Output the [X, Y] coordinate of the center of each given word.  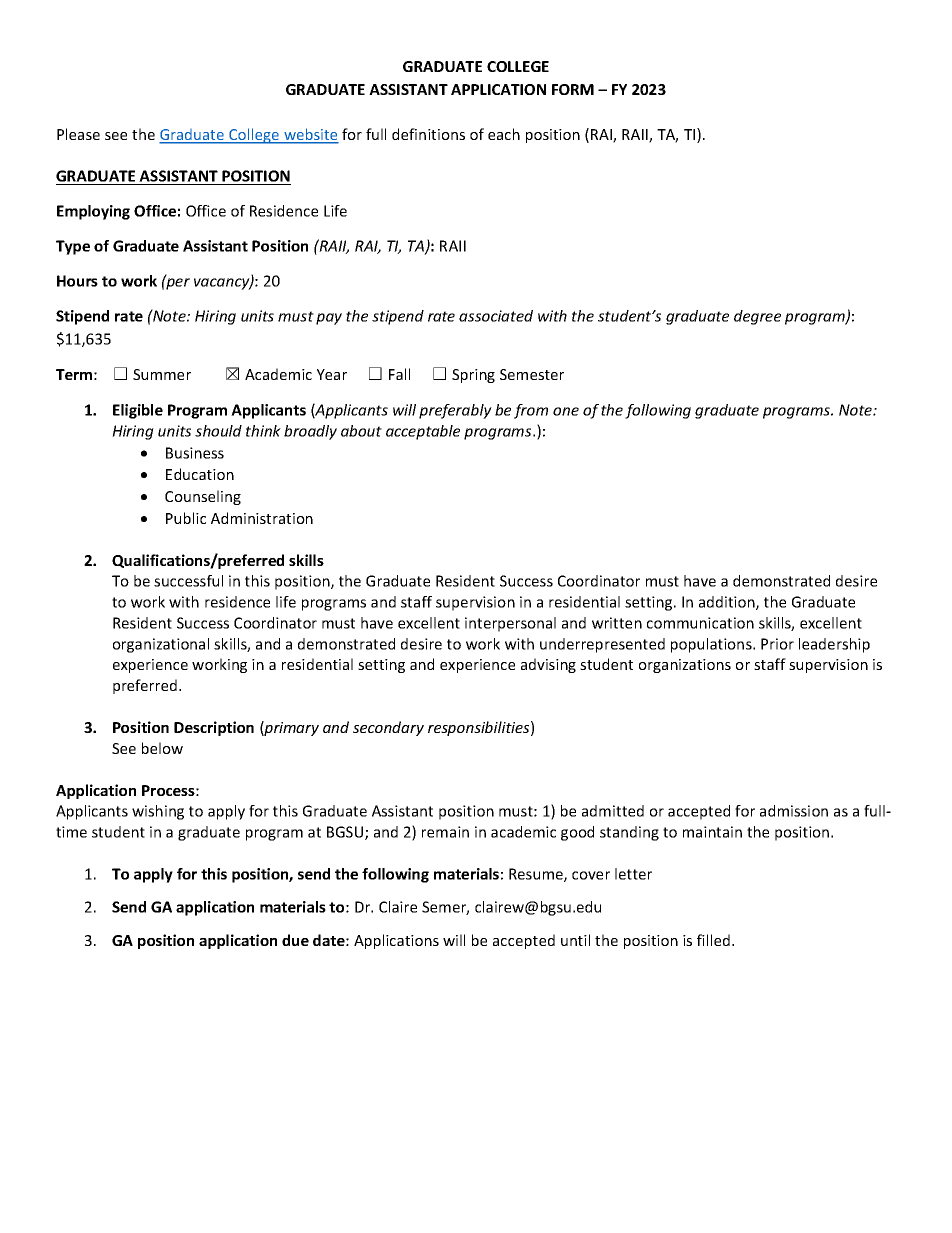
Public [186, 518]
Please [78, 134]
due [295, 940]
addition [728, 603]
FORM [573, 89]
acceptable [423, 432]
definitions [428, 134]
